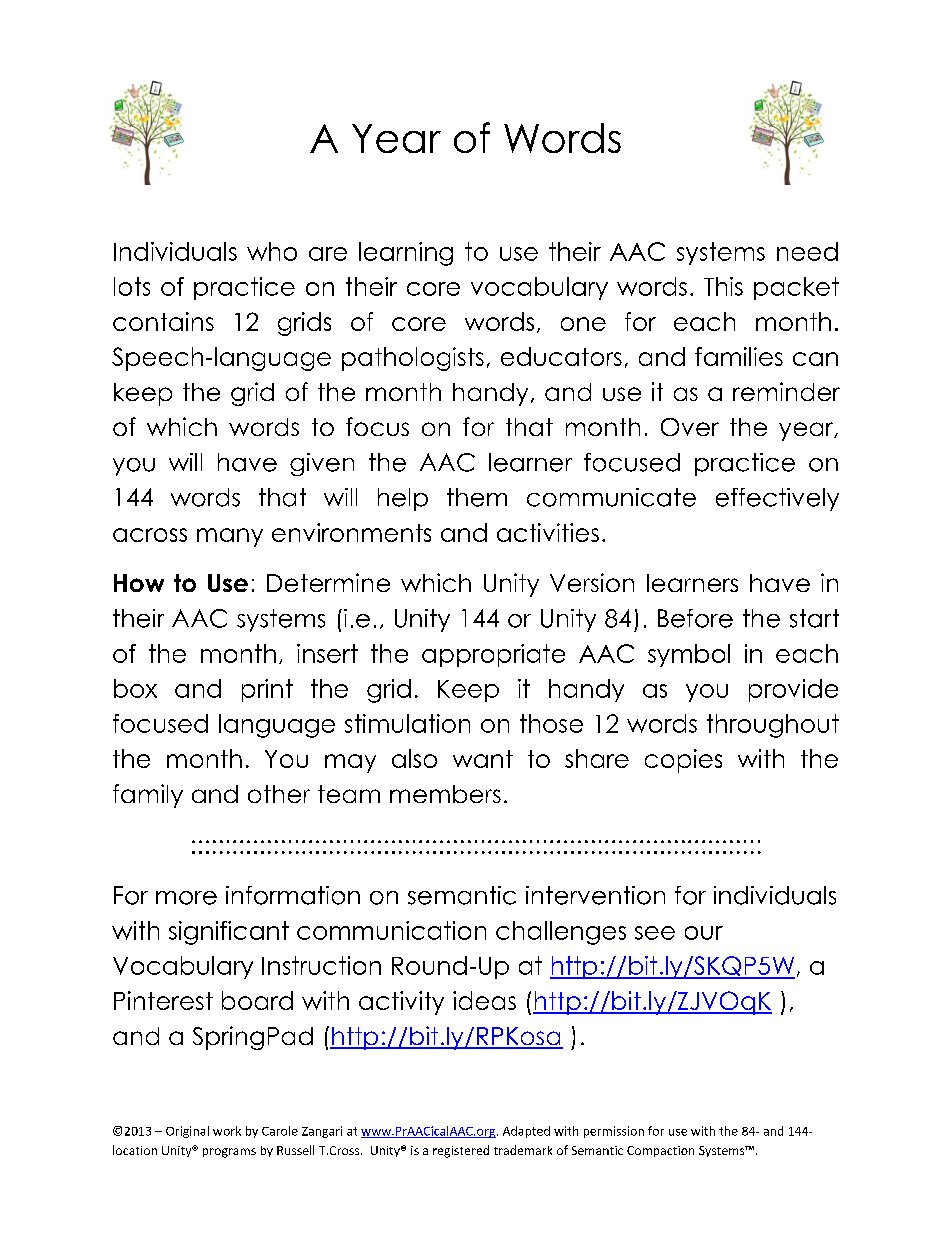  What do you see at coordinates (406, 254) in the document?
I see `learning` at bounding box center [406, 254].
